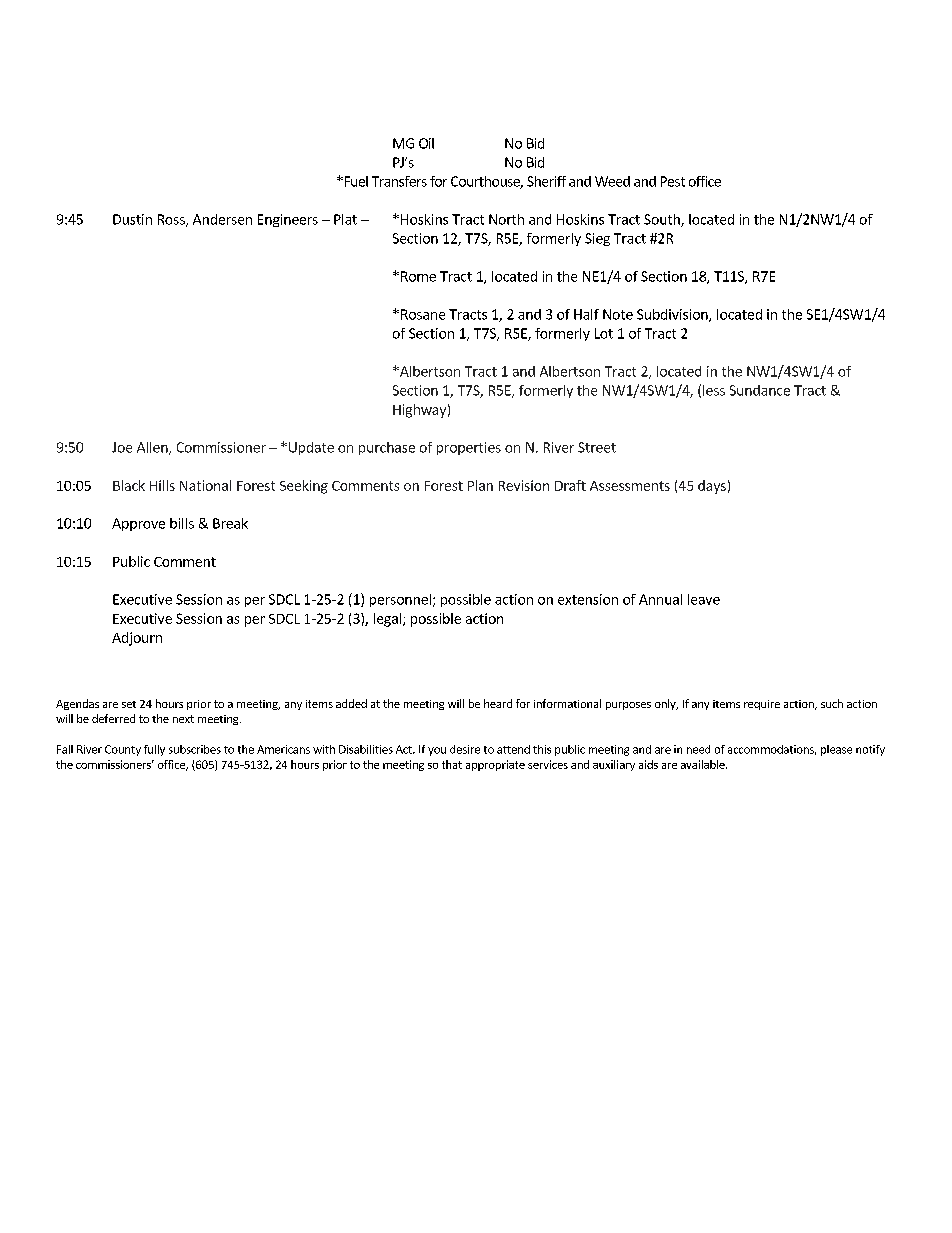  What do you see at coordinates (760, 390) in the document?
I see `Sundance` at bounding box center [760, 390].
